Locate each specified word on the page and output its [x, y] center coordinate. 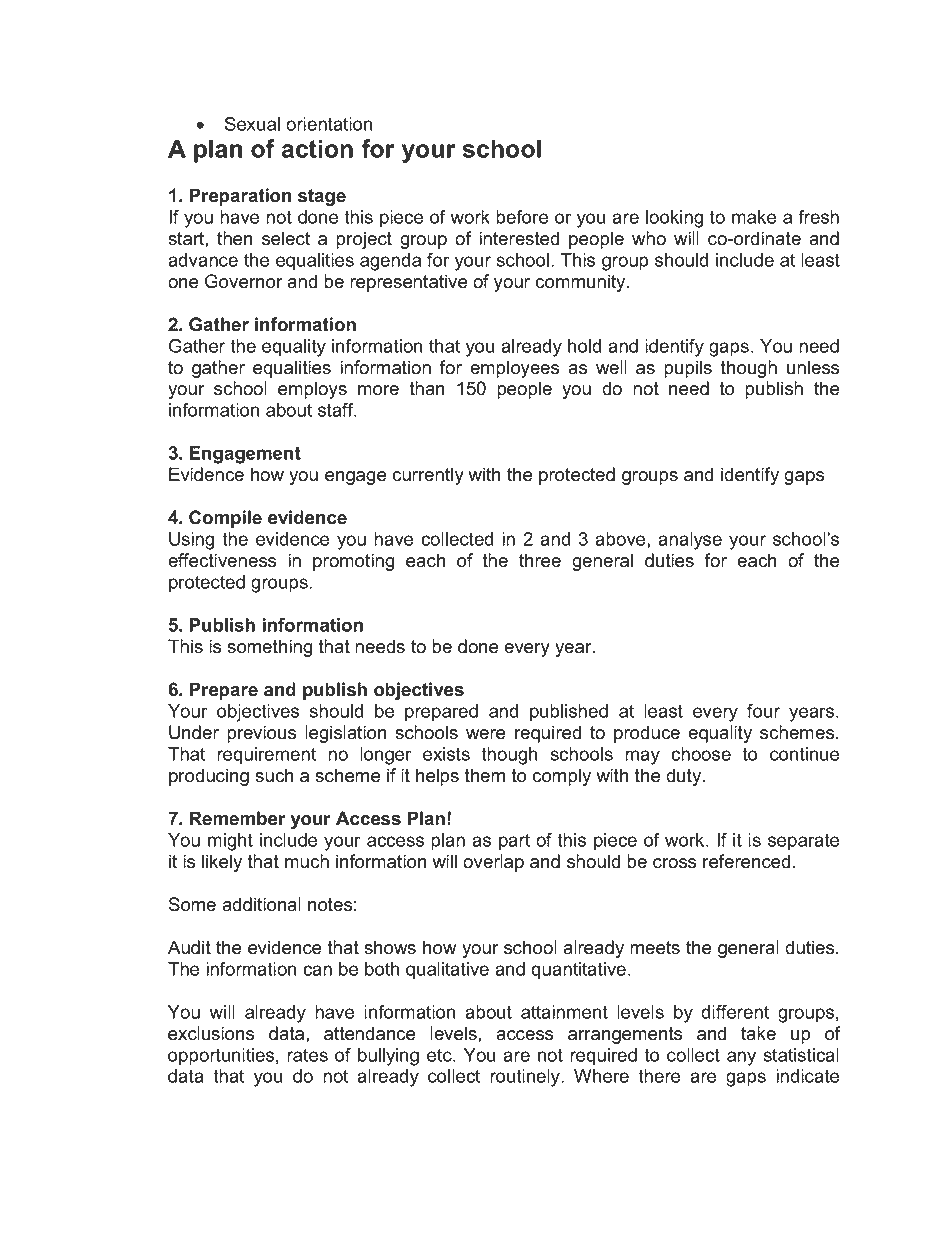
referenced [746, 861]
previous [261, 734]
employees [514, 369]
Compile [225, 519]
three [540, 560]
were [485, 734]
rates [307, 1055]
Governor [244, 281]
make [754, 217]
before [522, 217]
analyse [690, 541]
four [763, 711]
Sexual [252, 124]
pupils [688, 369]
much [307, 861]
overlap [493, 863]
